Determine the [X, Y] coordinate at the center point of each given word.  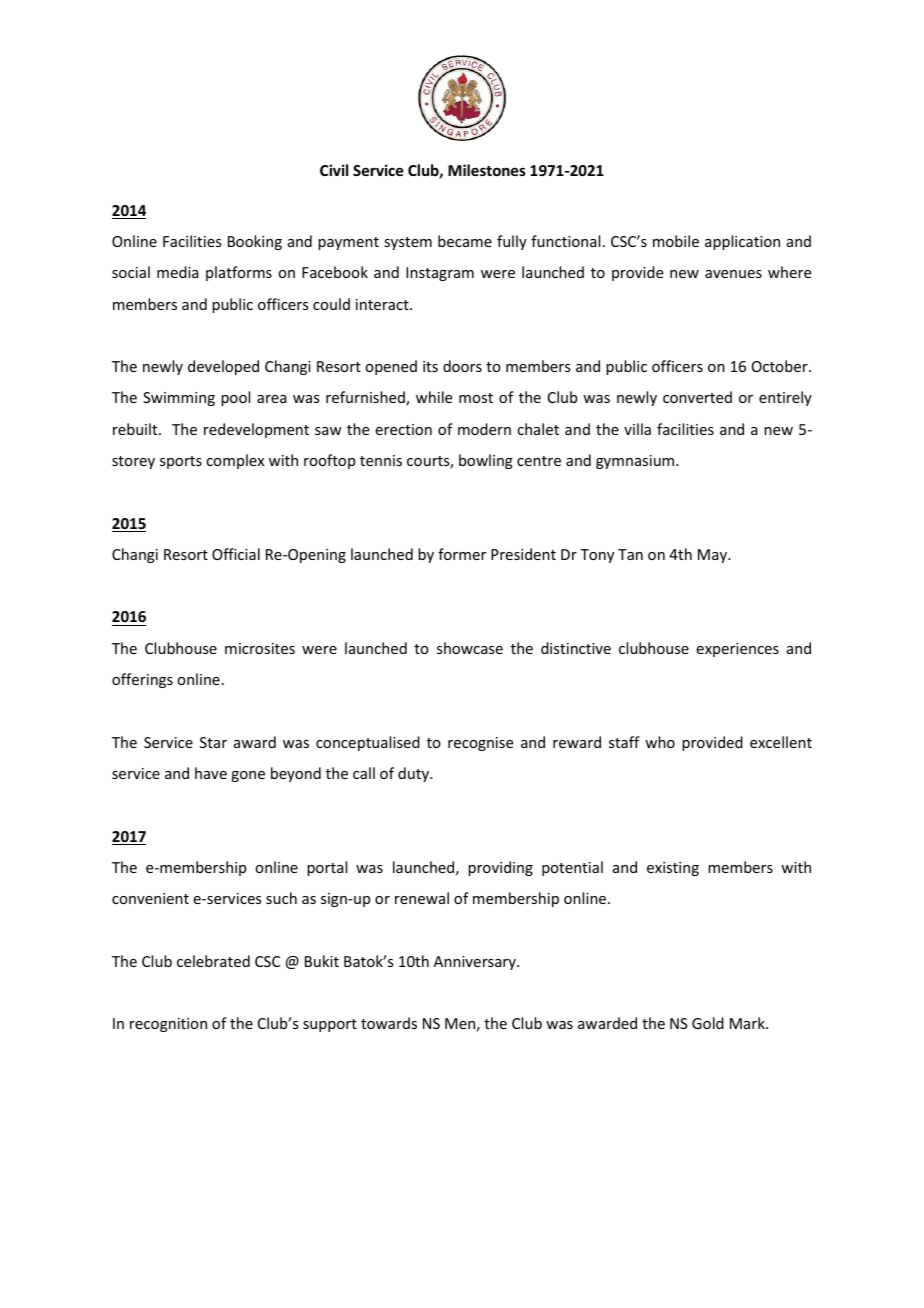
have [211, 773]
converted [697, 397]
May [713, 556]
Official [236, 554]
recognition [168, 1025]
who [660, 742]
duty [414, 774]
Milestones [487, 170]
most [476, 398]
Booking [255, 242]
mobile [676, 241]
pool [235, 398]
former [462, 554]
